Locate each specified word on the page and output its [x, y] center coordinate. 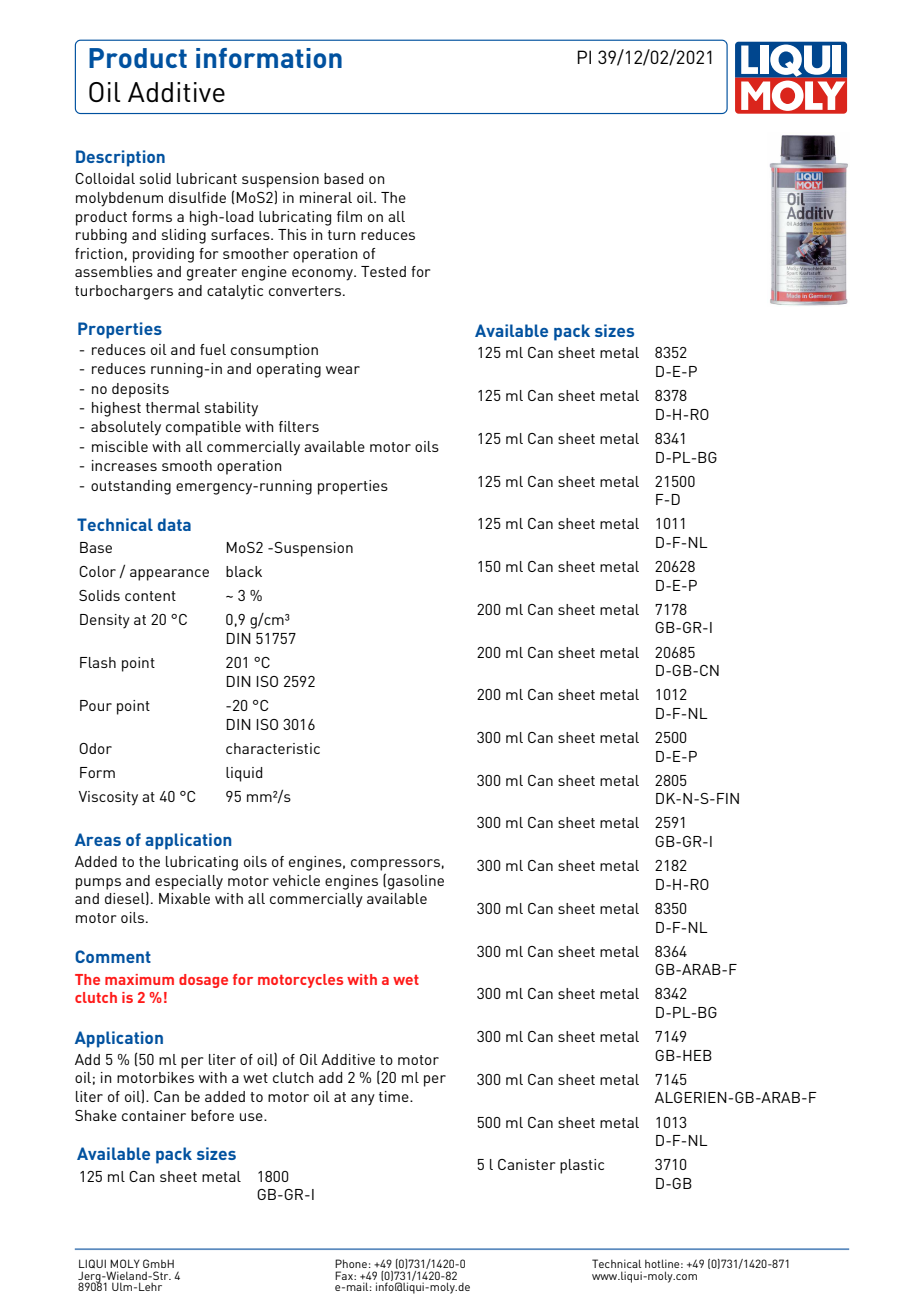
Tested [383, 271]
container [154, 1115]
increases [124, 465]
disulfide [197, 197]
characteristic [273, 748]
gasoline [416, 882]
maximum [139, 979]
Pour [96, 705]
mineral [326, 197]
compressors [395, 865]
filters [299, 426]
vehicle [296, 880]
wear [343, 370]
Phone [351, 1263]
